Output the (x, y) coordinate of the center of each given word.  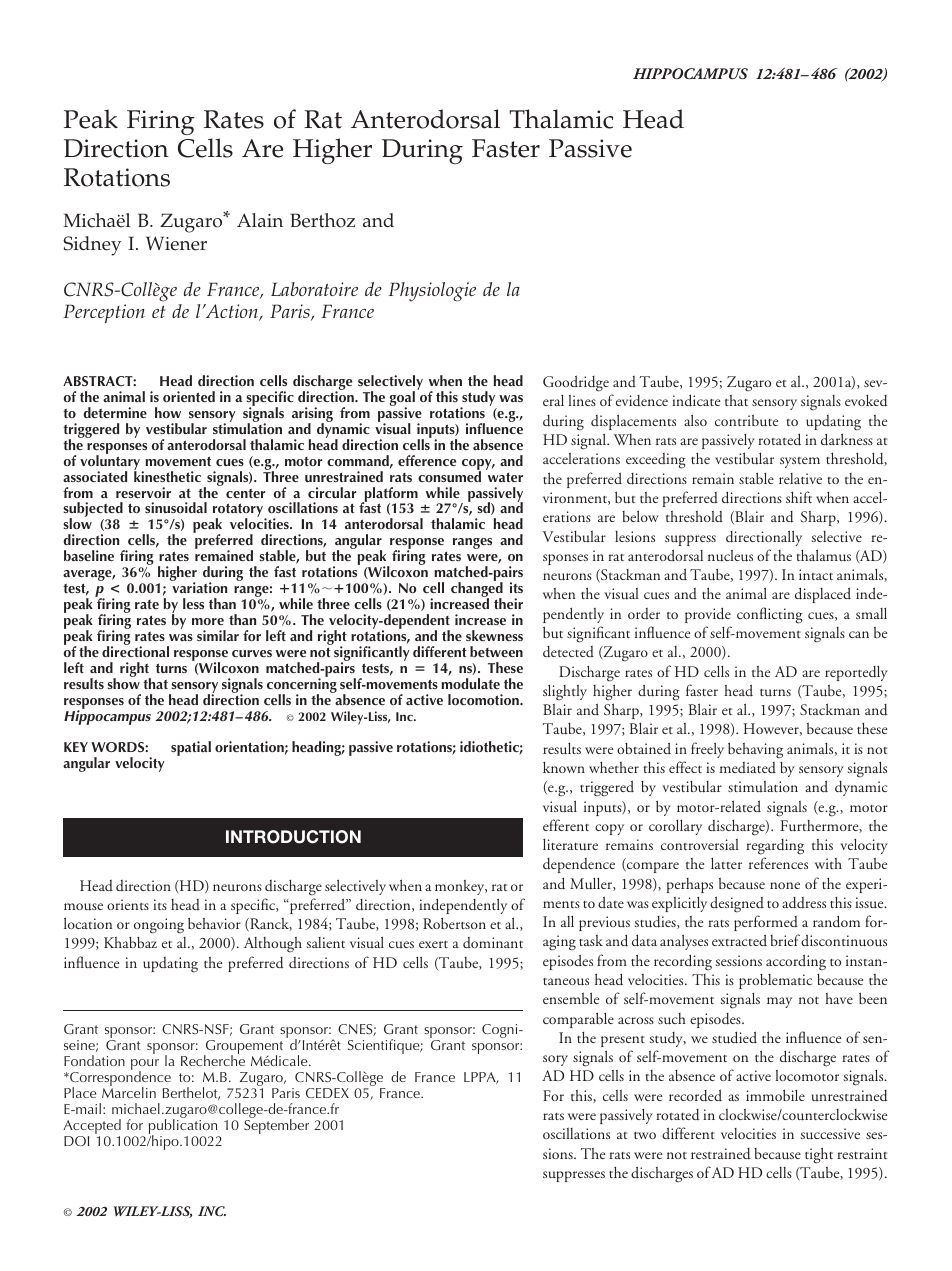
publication (184, 1127)
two (645, 1135)
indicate (696, 400)
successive (830, 1134)
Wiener (176, 243)
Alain (260, 220)
